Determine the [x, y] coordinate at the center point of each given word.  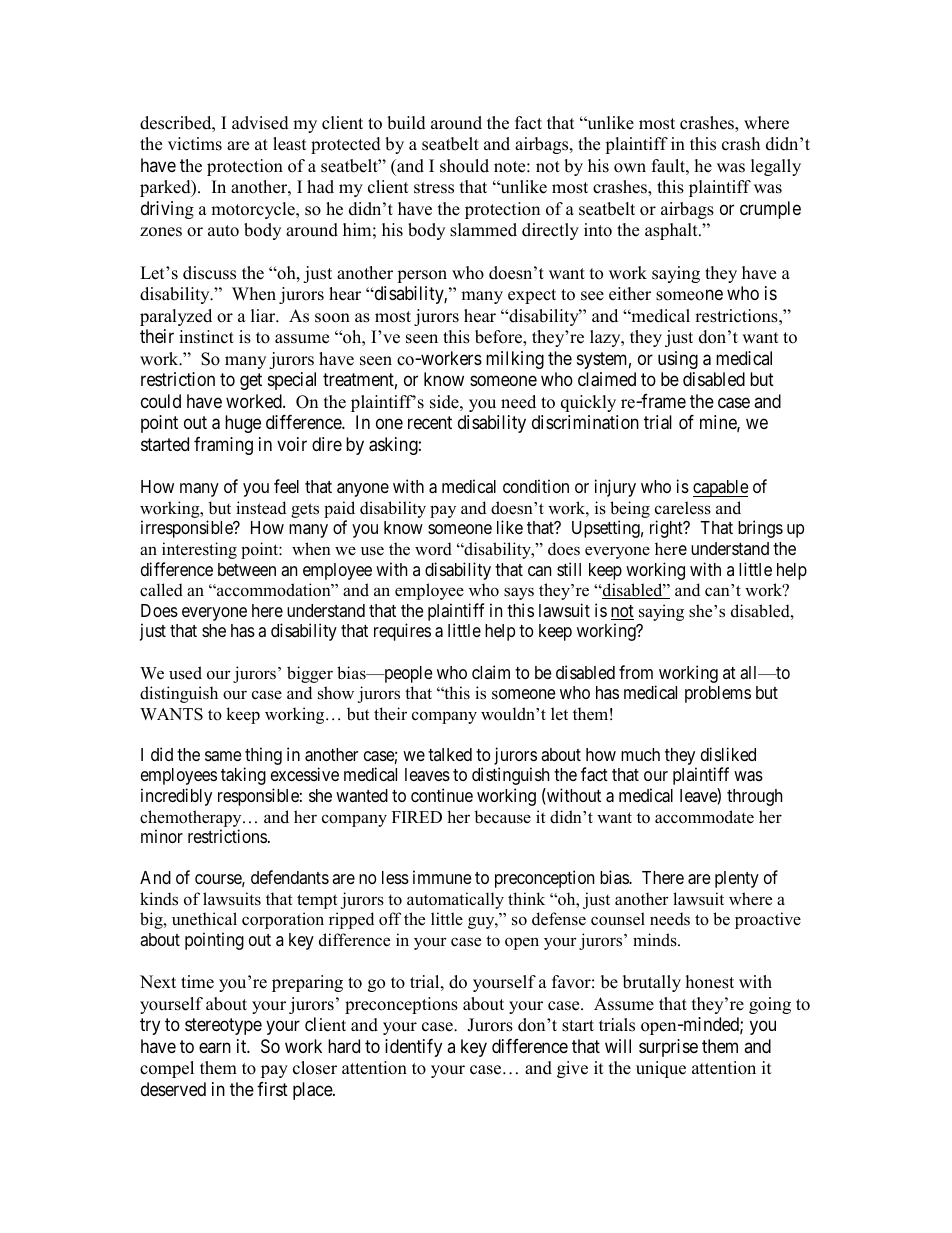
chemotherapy [192, 818]
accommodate [704, 817]
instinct [206, 337]
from [636, 672]
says [519, 593]
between [247, 569]
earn [215, 1047]
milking [515, 360]
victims [195, 144]
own [630, 168]
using [678, 360]
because [502, 817]
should [464, 166]
